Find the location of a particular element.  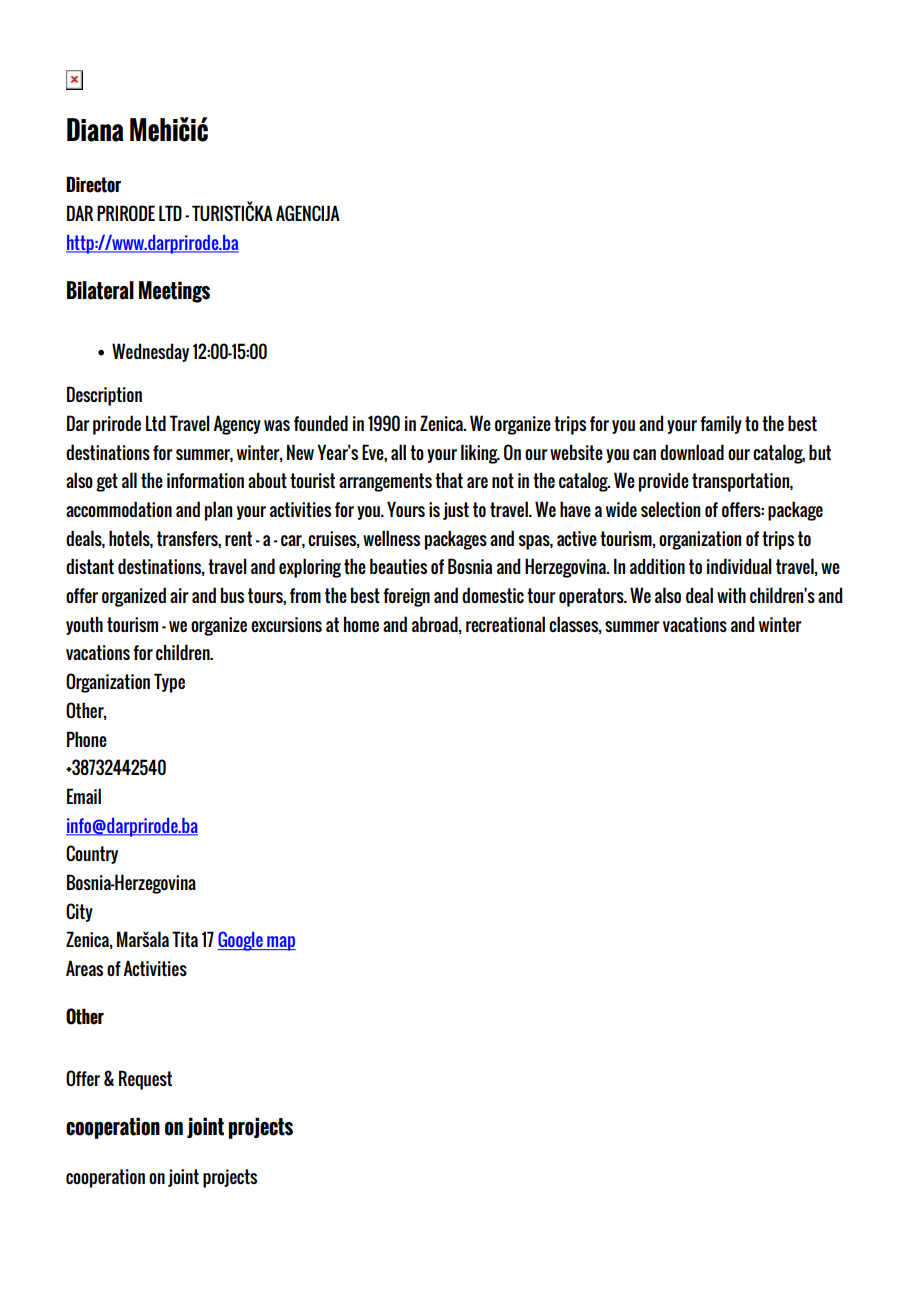

family is located at coordinates (721, 424).
